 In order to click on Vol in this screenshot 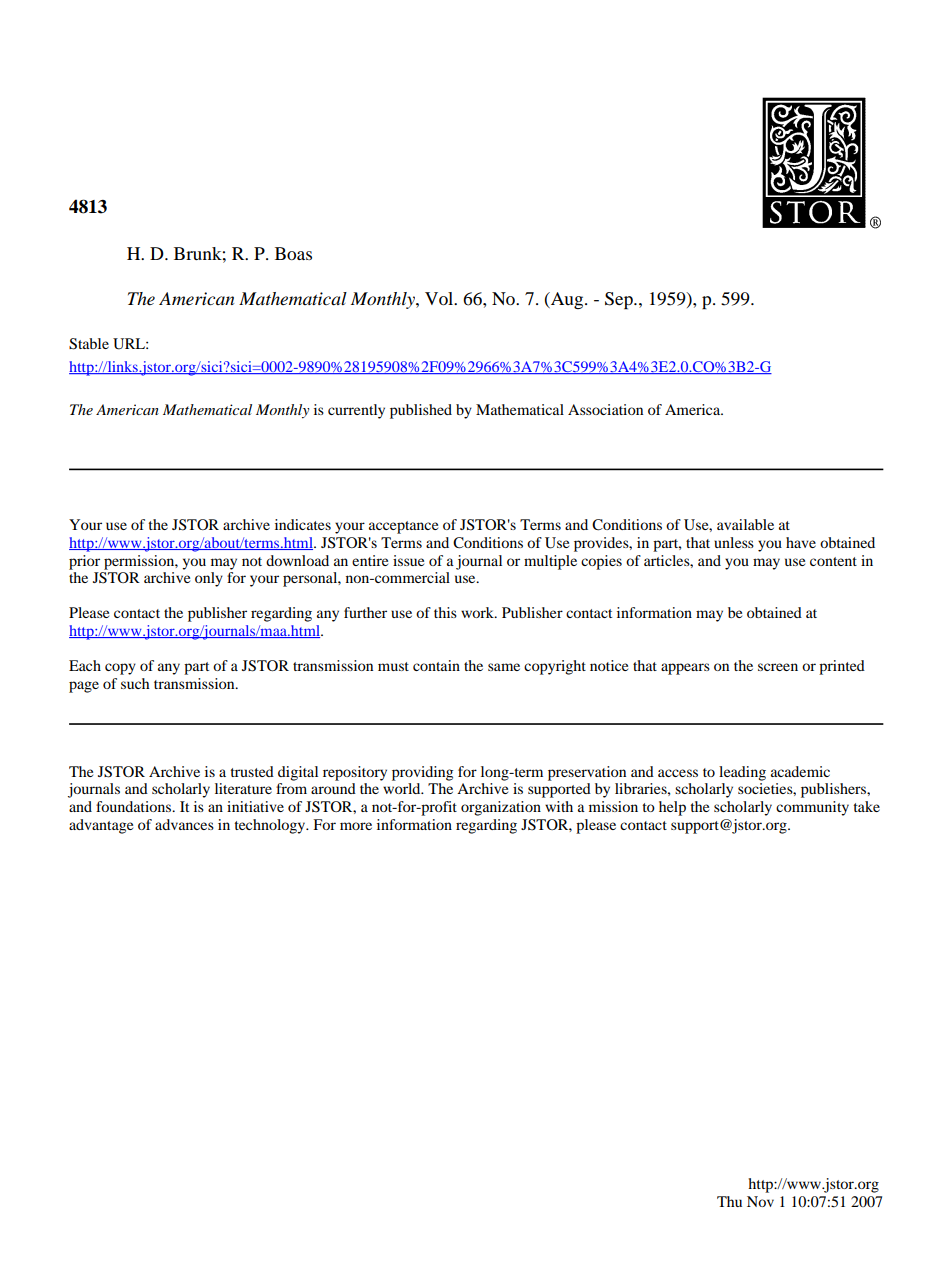, I will do `click(440, 298)`.
